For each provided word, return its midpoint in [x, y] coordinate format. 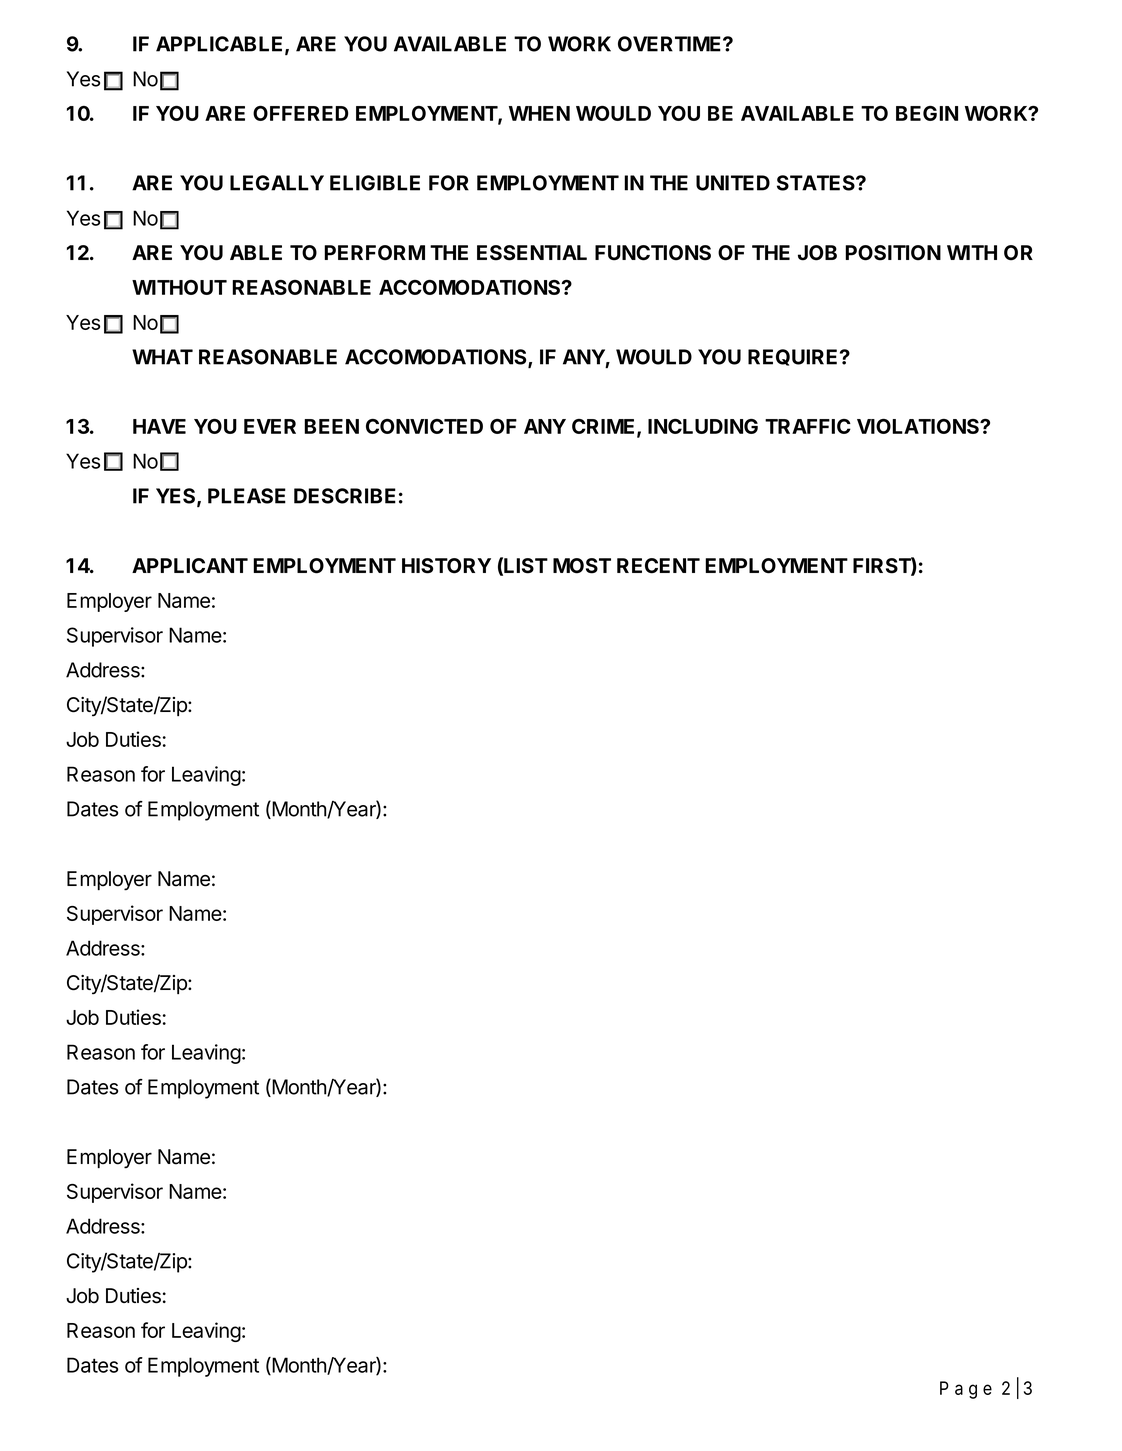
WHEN [539, 113]
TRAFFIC [808, 426]
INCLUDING [703, 426]
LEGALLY [277, 183]
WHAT [162, 357]
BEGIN [927, 113]
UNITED [733, 183]
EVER [270, 426]
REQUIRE [794, 357]
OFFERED [301, 113]
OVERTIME [671, 44]
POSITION [893, 253]
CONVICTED [424, 426]
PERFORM [374, 253]
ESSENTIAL [532, 253]
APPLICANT [190, 566]
